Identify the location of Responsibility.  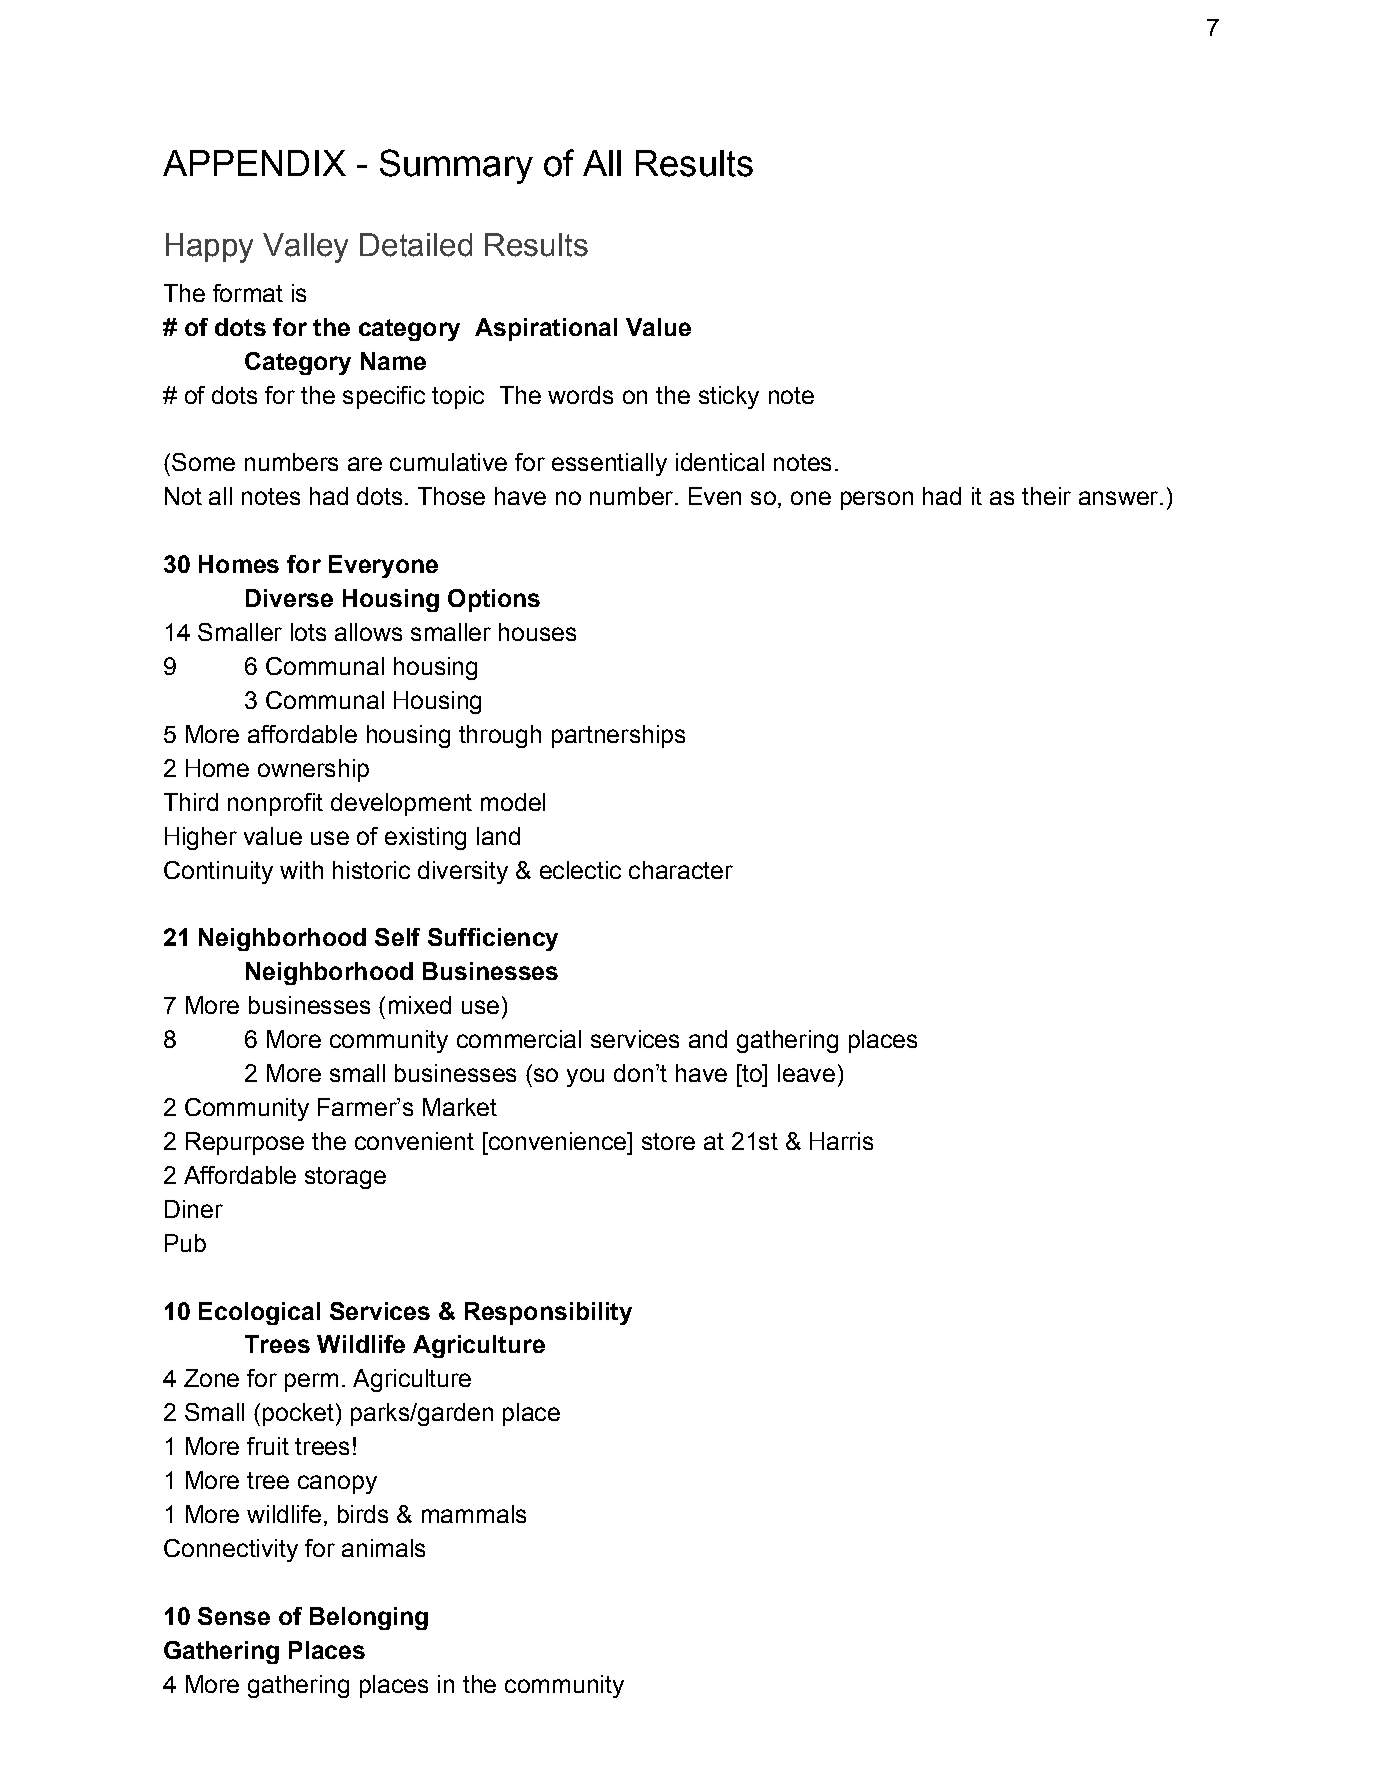
(548, 1313).
